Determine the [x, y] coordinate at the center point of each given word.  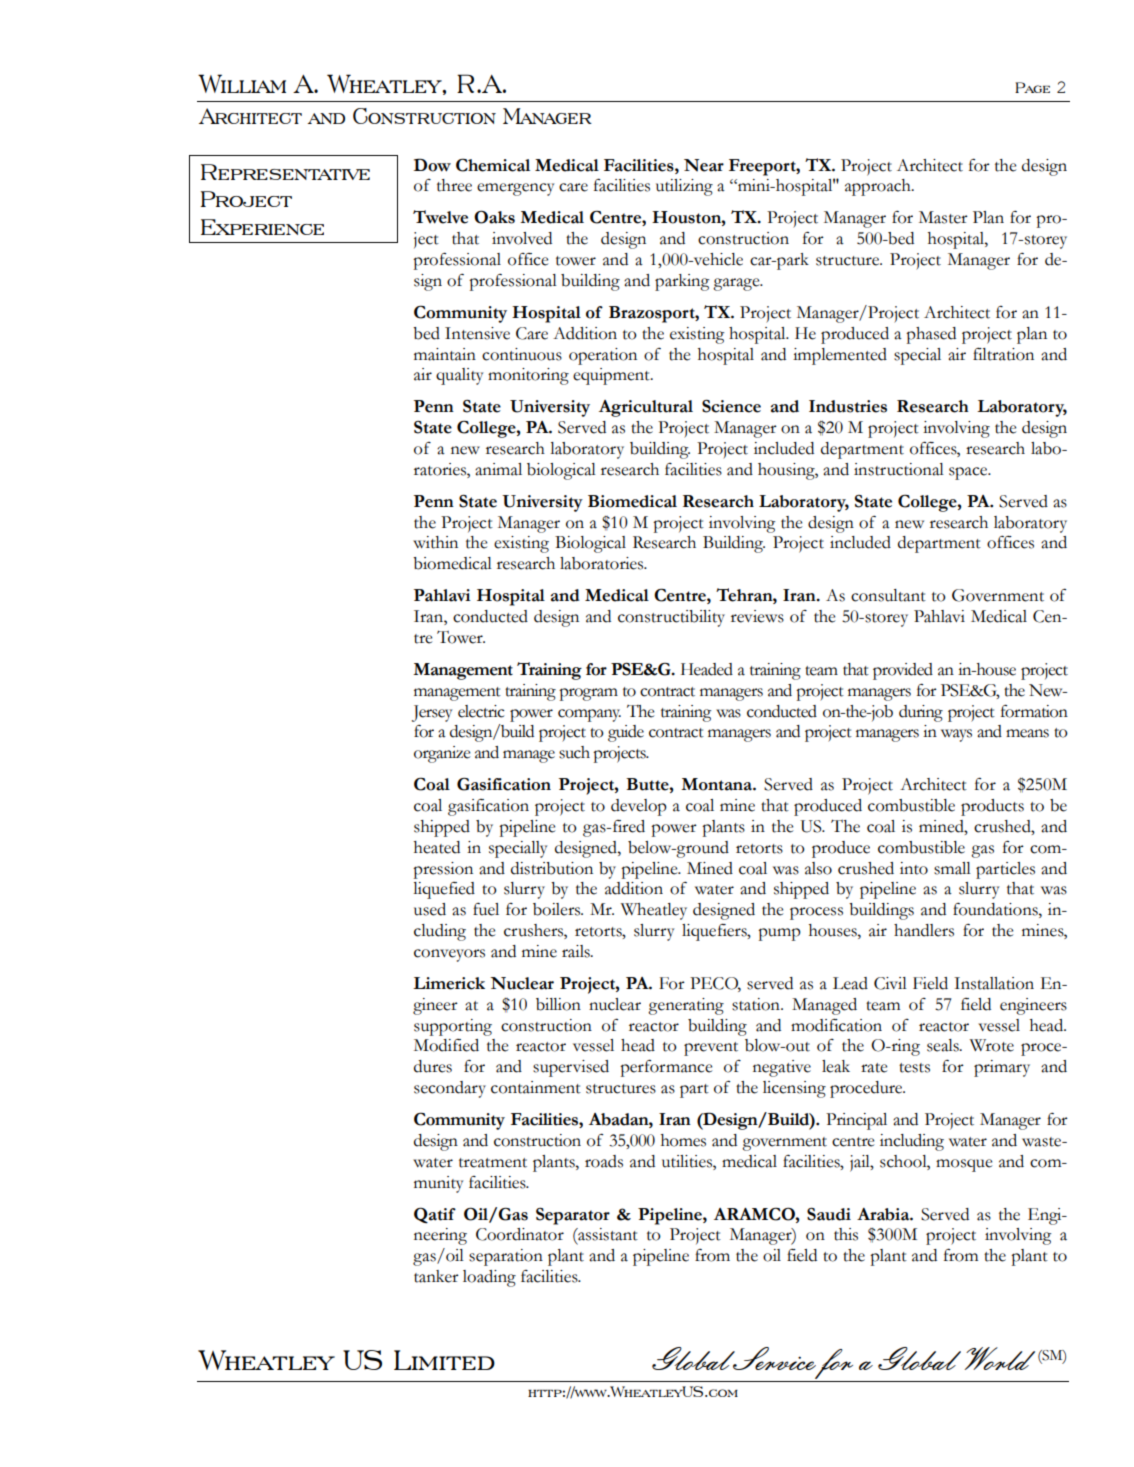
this [846, 1234]
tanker [436, 1276]
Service [773, 1358]
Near [704, 165]
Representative [285, 172]
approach [879, 187]
